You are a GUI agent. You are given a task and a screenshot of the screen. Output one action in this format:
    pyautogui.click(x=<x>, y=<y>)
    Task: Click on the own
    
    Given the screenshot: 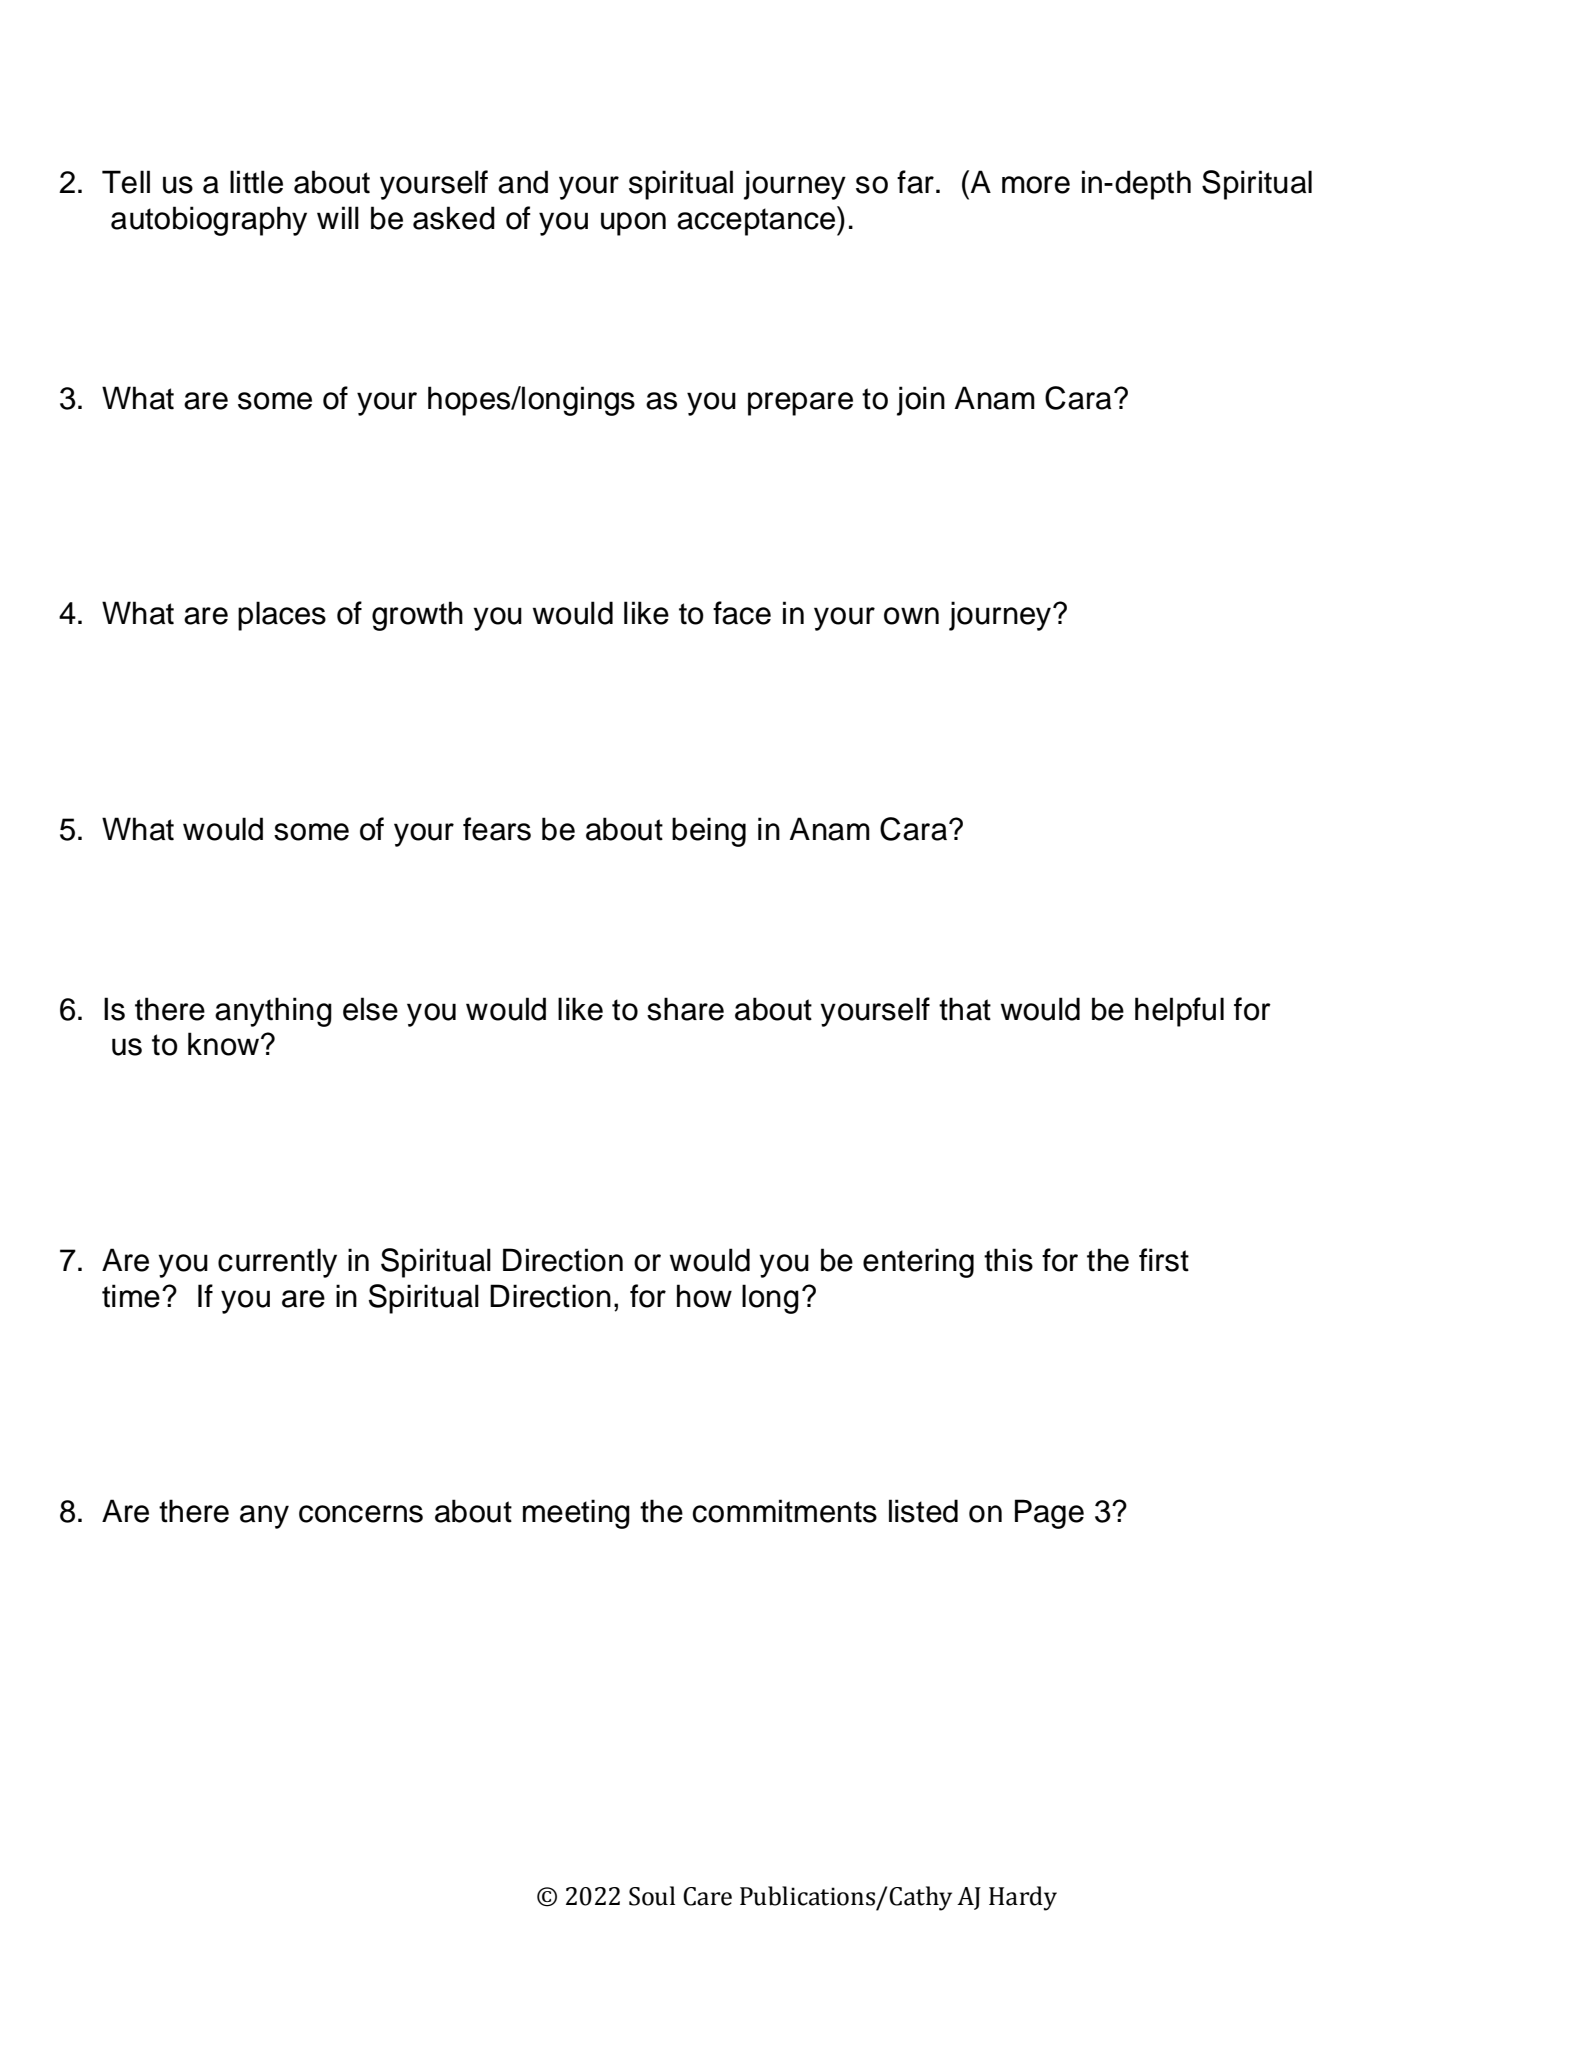 What is the action you would take?
    pyautogui.click(x=911, y=616)
